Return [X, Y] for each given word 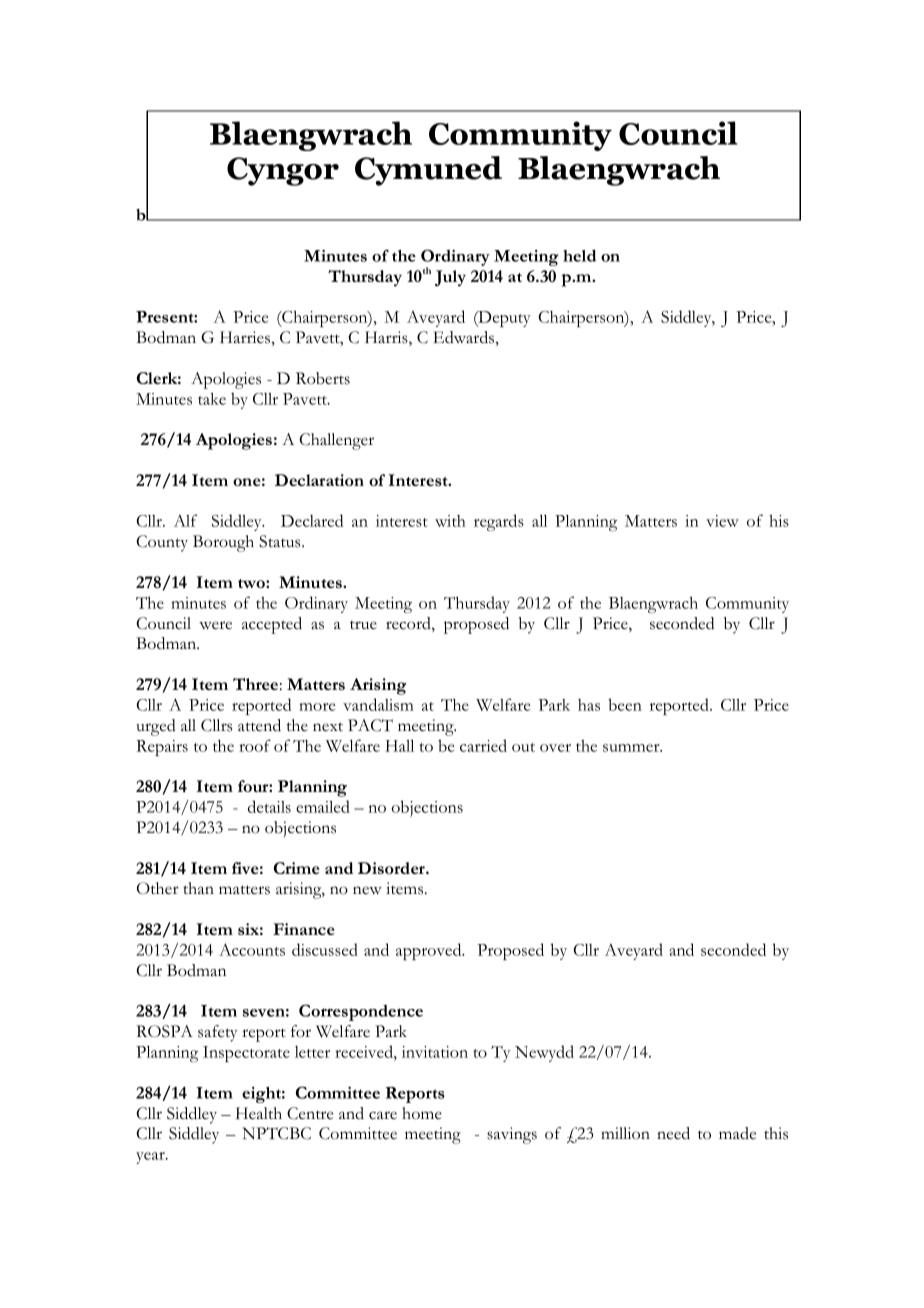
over [555, 748]
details [269, 806]
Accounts [252, 949]
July [450, 278]
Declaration [319, 480]
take [212, 398]
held [579, 255]
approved [430, 951]
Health [259, 1113]
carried [483, 745]
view [722, 521]
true [363, 625]
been [625, 704]
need [673, 1133]
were [215, 625]
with [450, 521]
